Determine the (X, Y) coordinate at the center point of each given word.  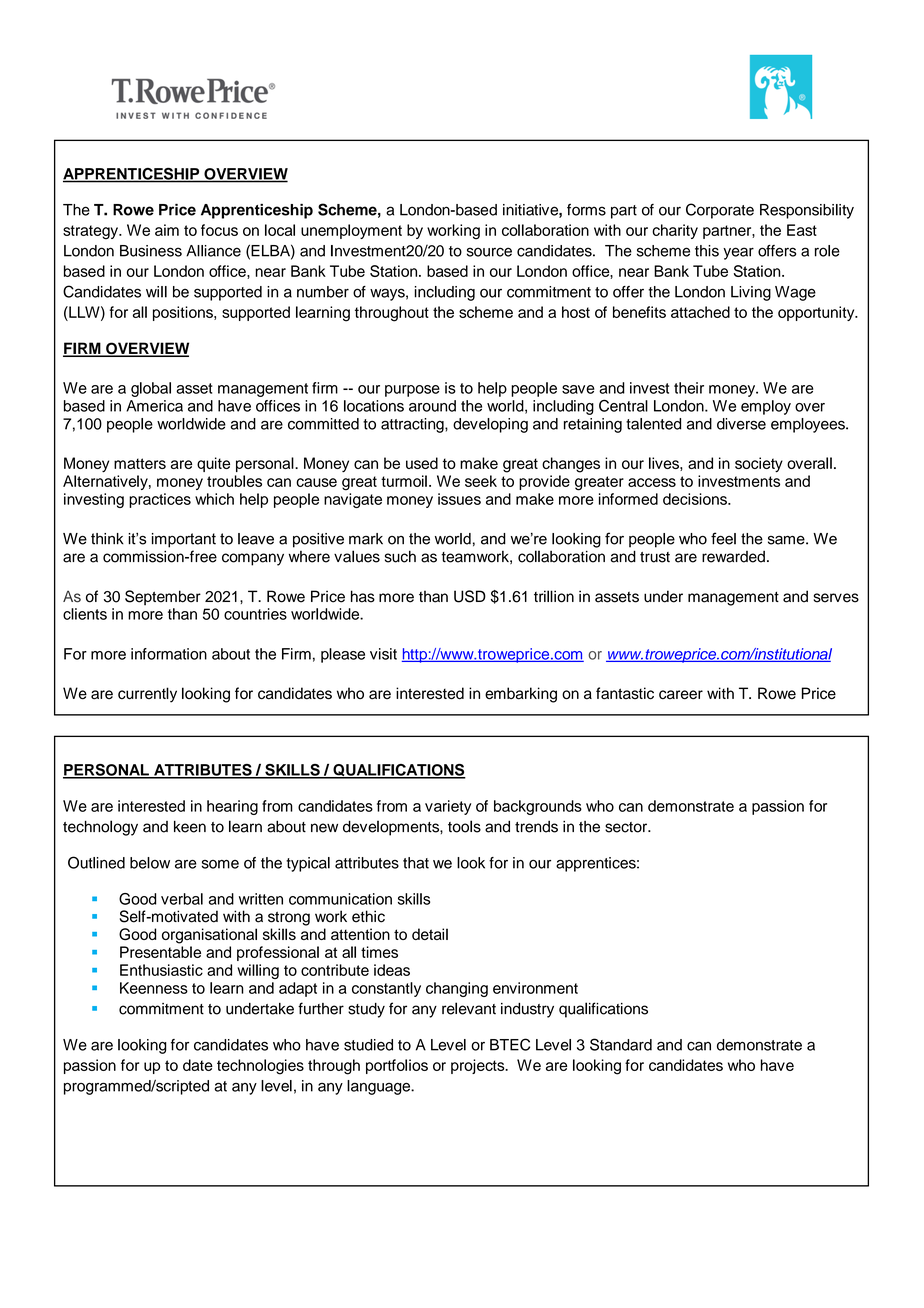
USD (470, 596)
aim (167, 230)
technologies (260, 1067)
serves (836, 598)
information (169, 654)
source (489, 252)
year (738, 253)
